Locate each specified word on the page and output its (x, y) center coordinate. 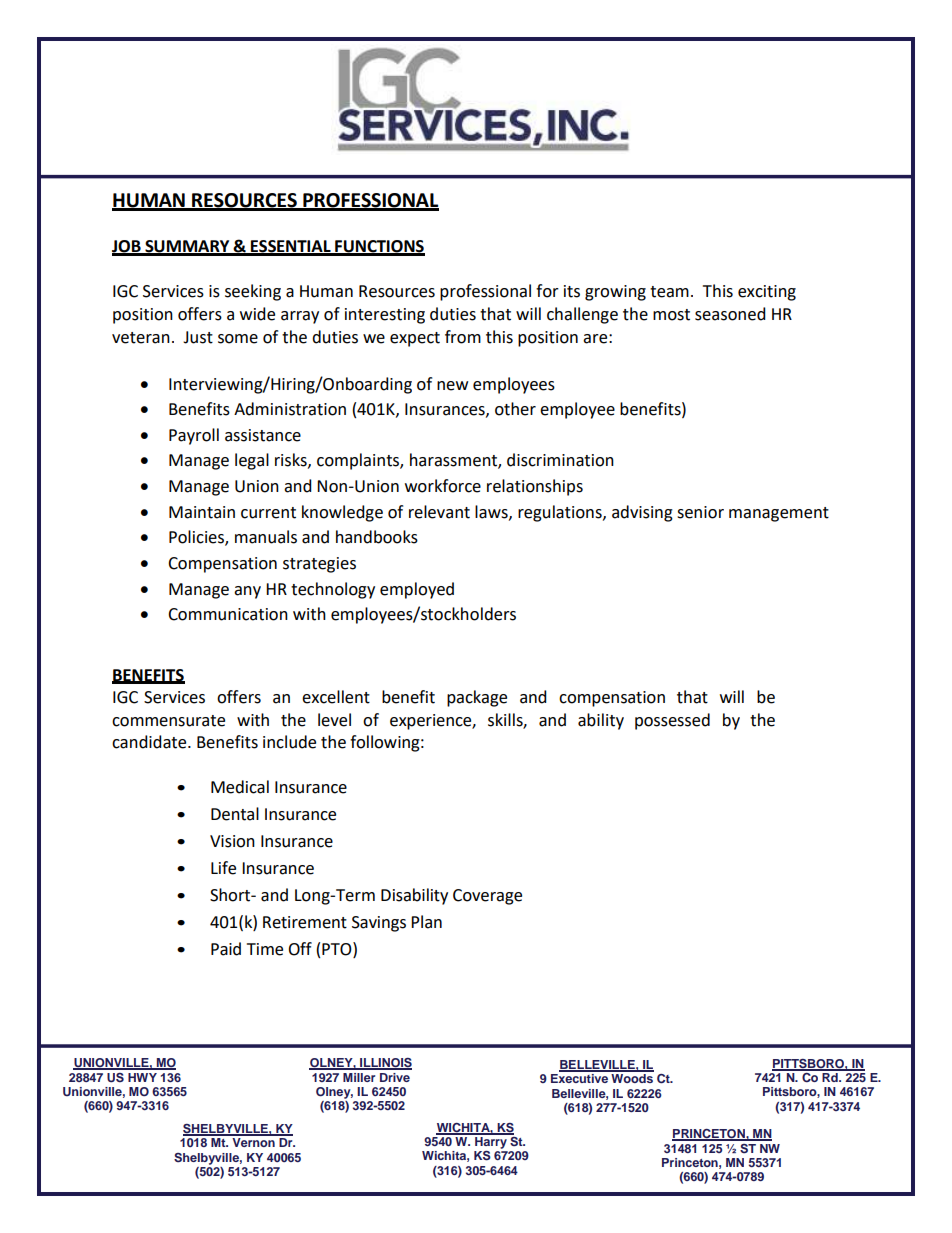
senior (700, 512)
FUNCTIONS (379, 247)
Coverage (487, 897)
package (477, 698)
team (669, 292)
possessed (672, 721)
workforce (443, 486)
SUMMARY (187, 247)
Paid (226, 949)
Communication (228, 614)
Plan (426, 922)
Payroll (194, 436)
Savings (379, 924)
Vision (232, 841)
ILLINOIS (385, 1064)
